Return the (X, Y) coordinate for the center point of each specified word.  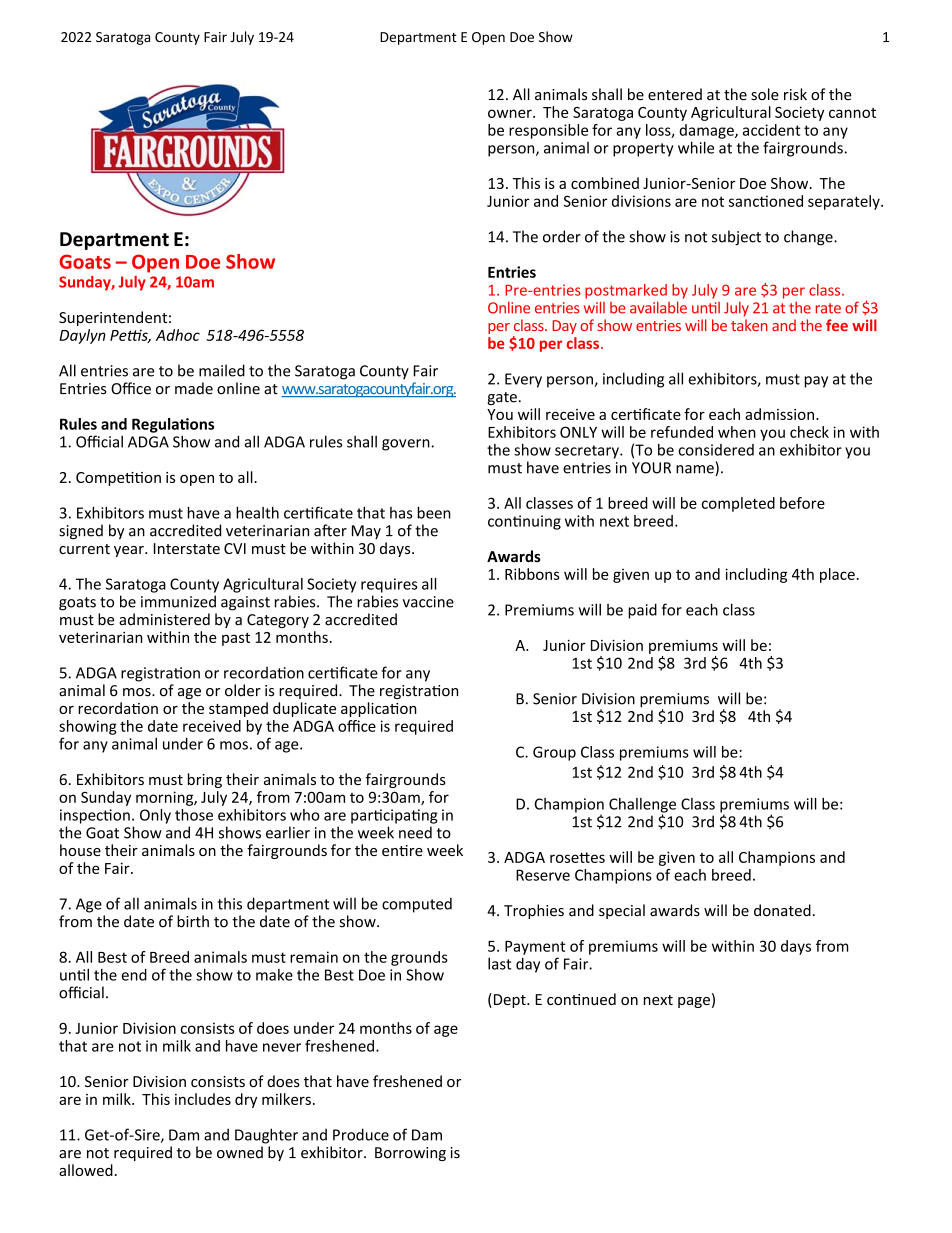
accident (771, 130)
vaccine (428, 602)
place (837, 575)
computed (417, 905)
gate (502, 398)
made (194, 388)
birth (193, 921)
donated (782, 910)
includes (203, 1099)
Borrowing (410, 1154)
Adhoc (178, 335)
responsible (548, 131)
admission (779, 414)
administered (164, 619)
